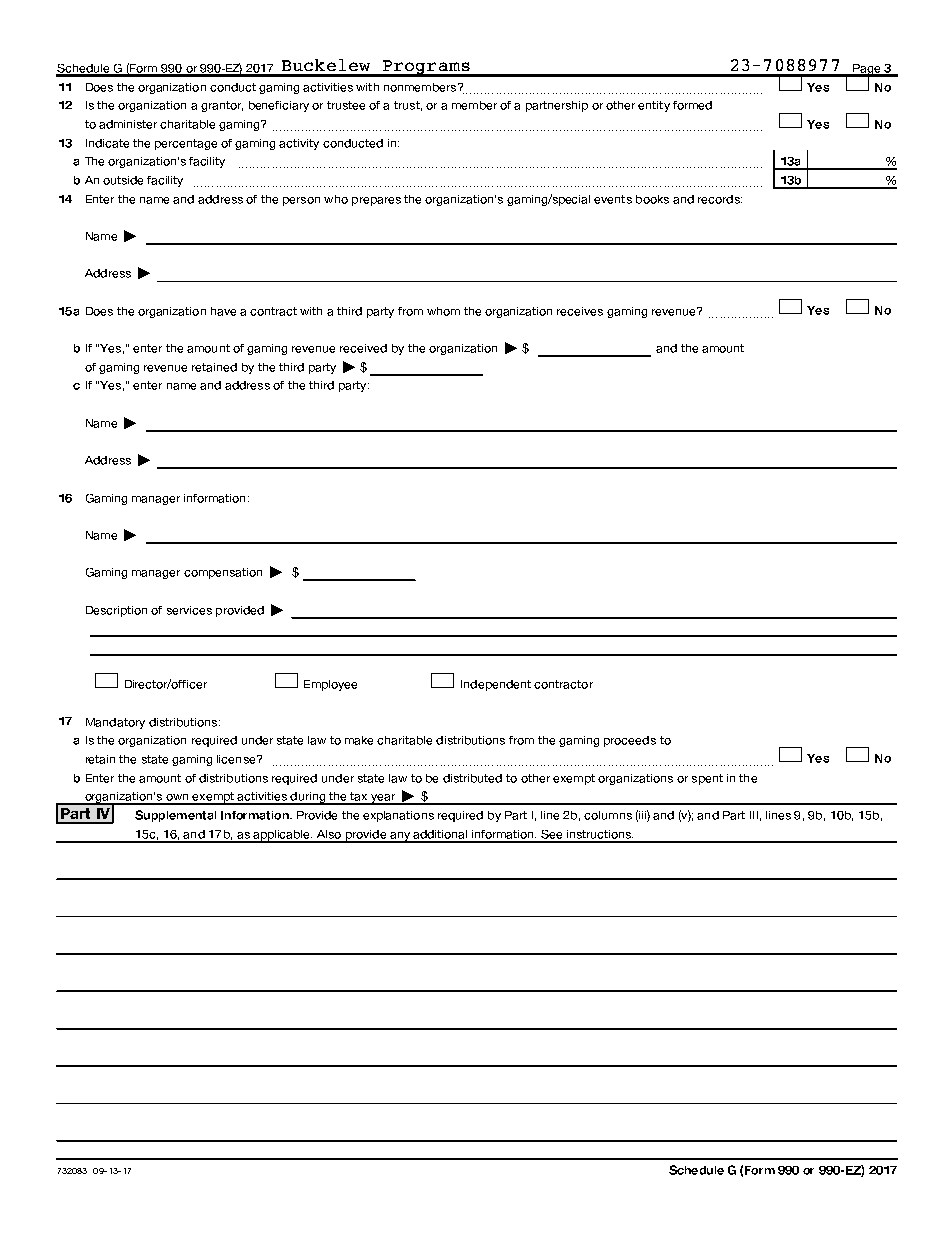  What do you see at coordinates (654, 106) in the screenshot?
I see `entity` at bounding box center [654, 106].
